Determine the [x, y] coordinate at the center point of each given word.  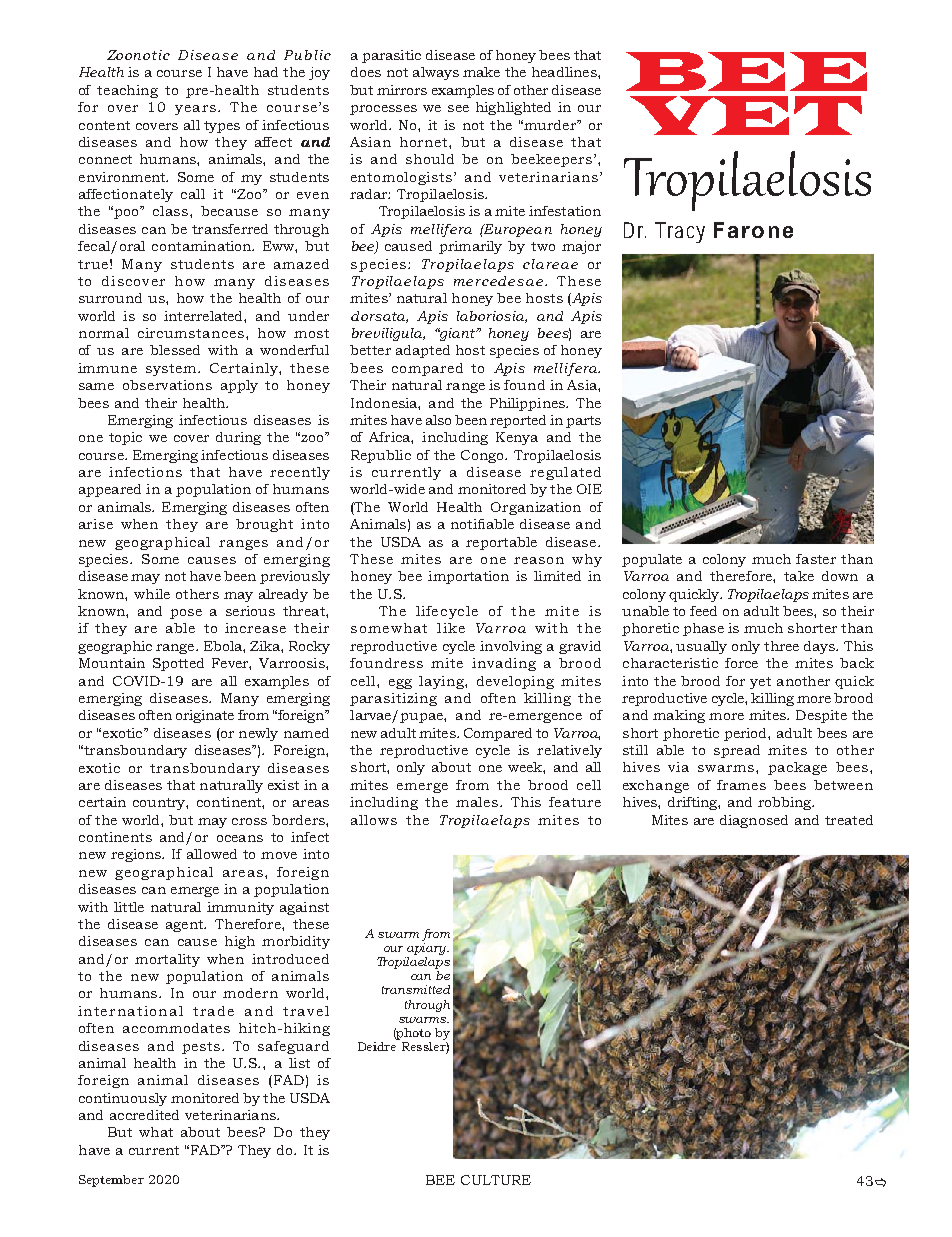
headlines [565, 72]
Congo [484, 456]
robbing [785, 803]
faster [816, 559]
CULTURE [496, 1180]
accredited [144, 1115]
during [238, 438]
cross [249, 821]
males [478, 802]
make [481, 72]
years [195, 110]
